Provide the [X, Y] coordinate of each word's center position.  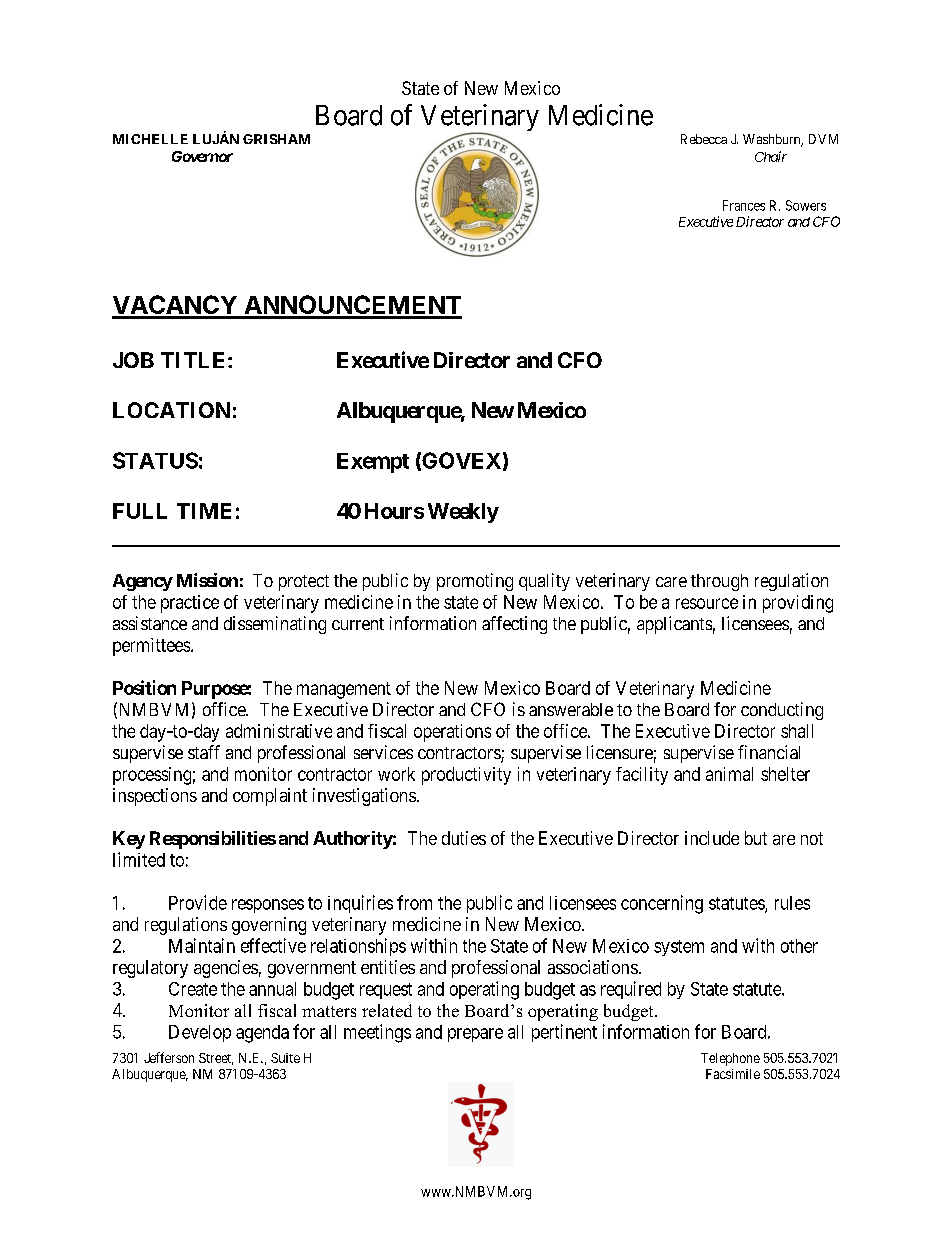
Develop [200, 1033]
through [719, 582]
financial [769, 752]
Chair [771, 156]
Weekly [463, 513]
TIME [204, 511]
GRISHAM [276, 139]
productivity [466, 776]
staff [204, 752]
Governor [202, 156]
